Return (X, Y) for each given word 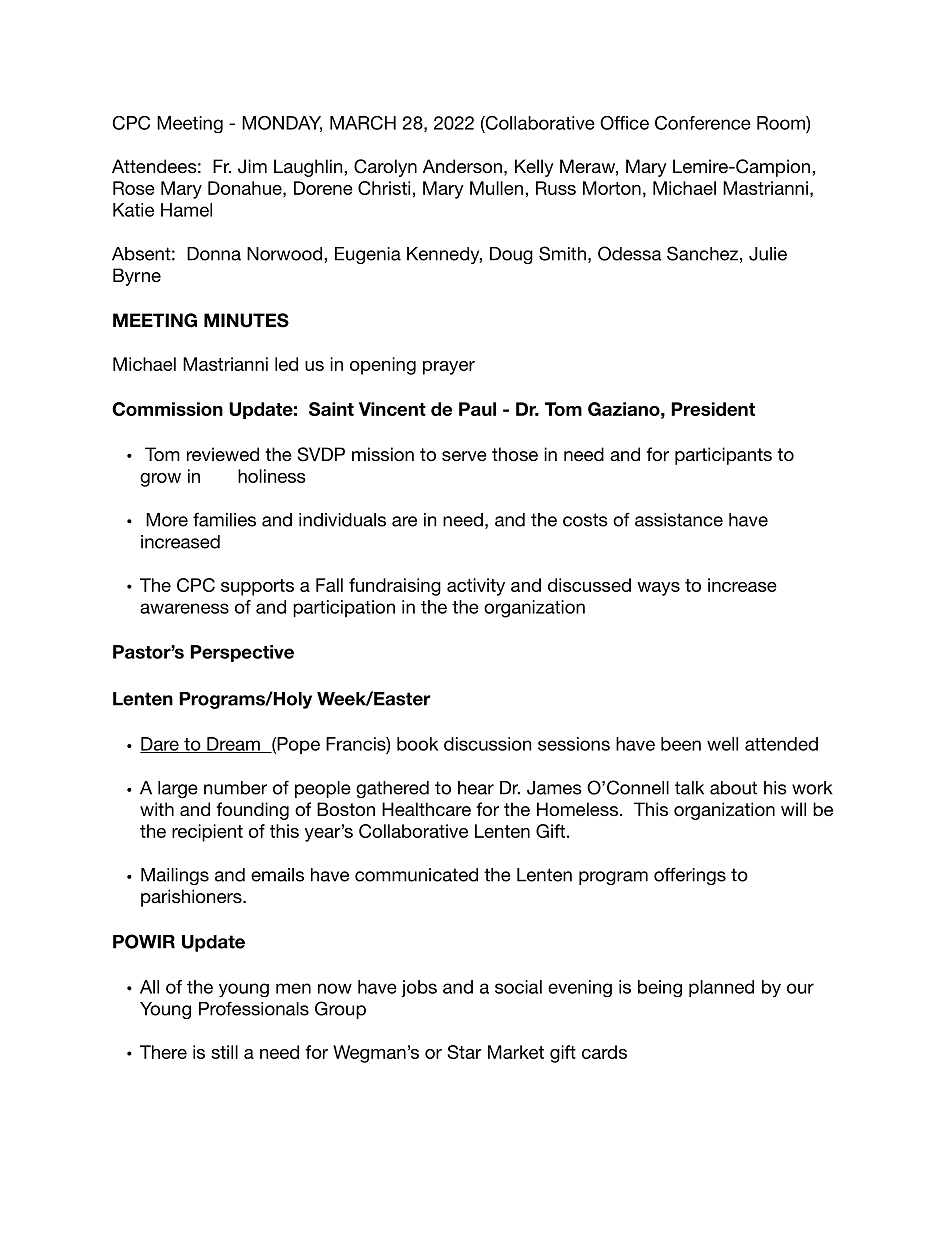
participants (723, 456)
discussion (487, 744)
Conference (703, 123)
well (722, 744)
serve (464, 456)
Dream (233, 745)
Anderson (462, 166)
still (224, 1052)
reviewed (223, 454)
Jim (252, 166)
